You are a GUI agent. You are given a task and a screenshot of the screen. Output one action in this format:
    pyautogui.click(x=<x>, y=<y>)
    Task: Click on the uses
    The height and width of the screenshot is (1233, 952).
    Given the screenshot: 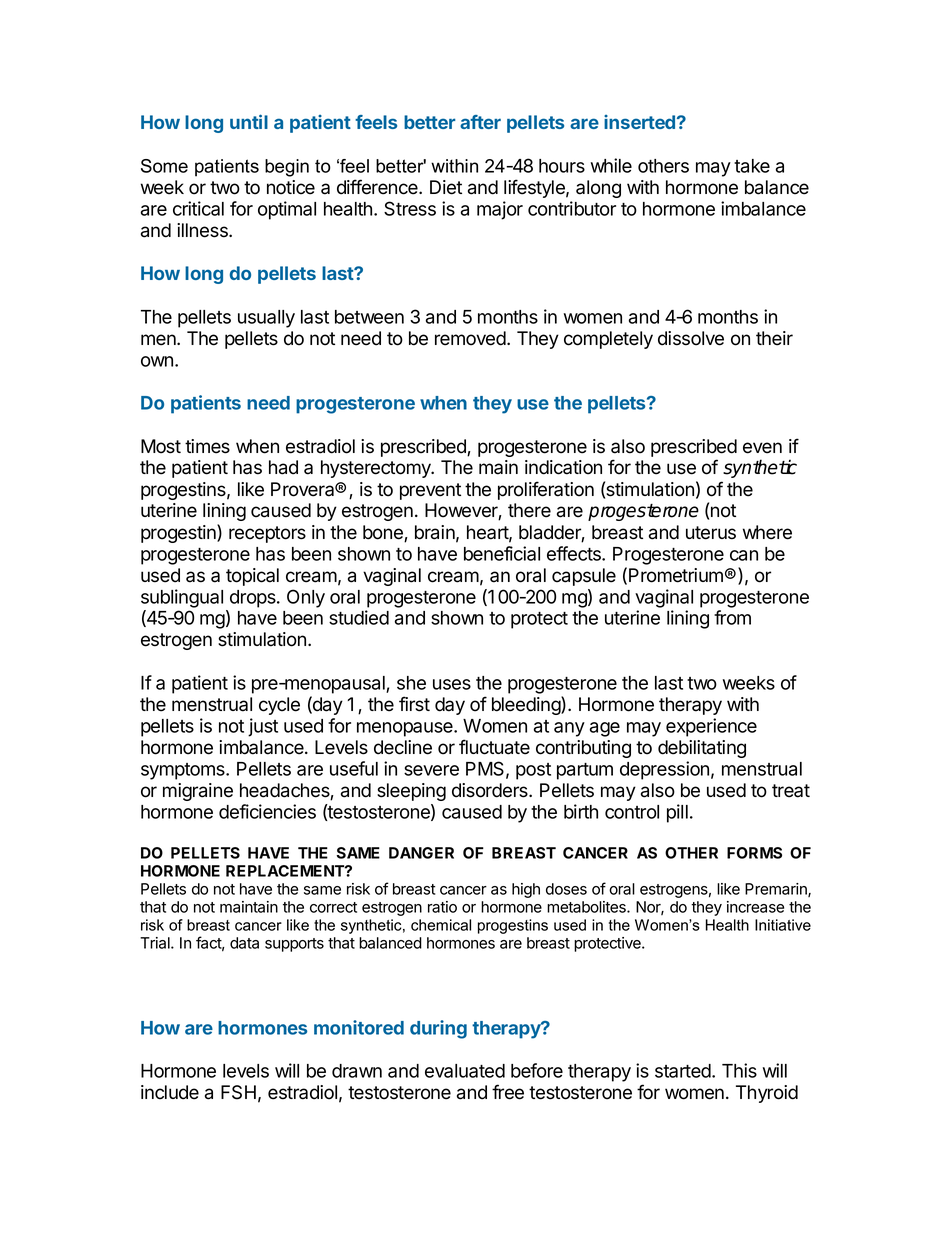 What is the action you would take?
    pyautogui.click(x=452, y=684)
